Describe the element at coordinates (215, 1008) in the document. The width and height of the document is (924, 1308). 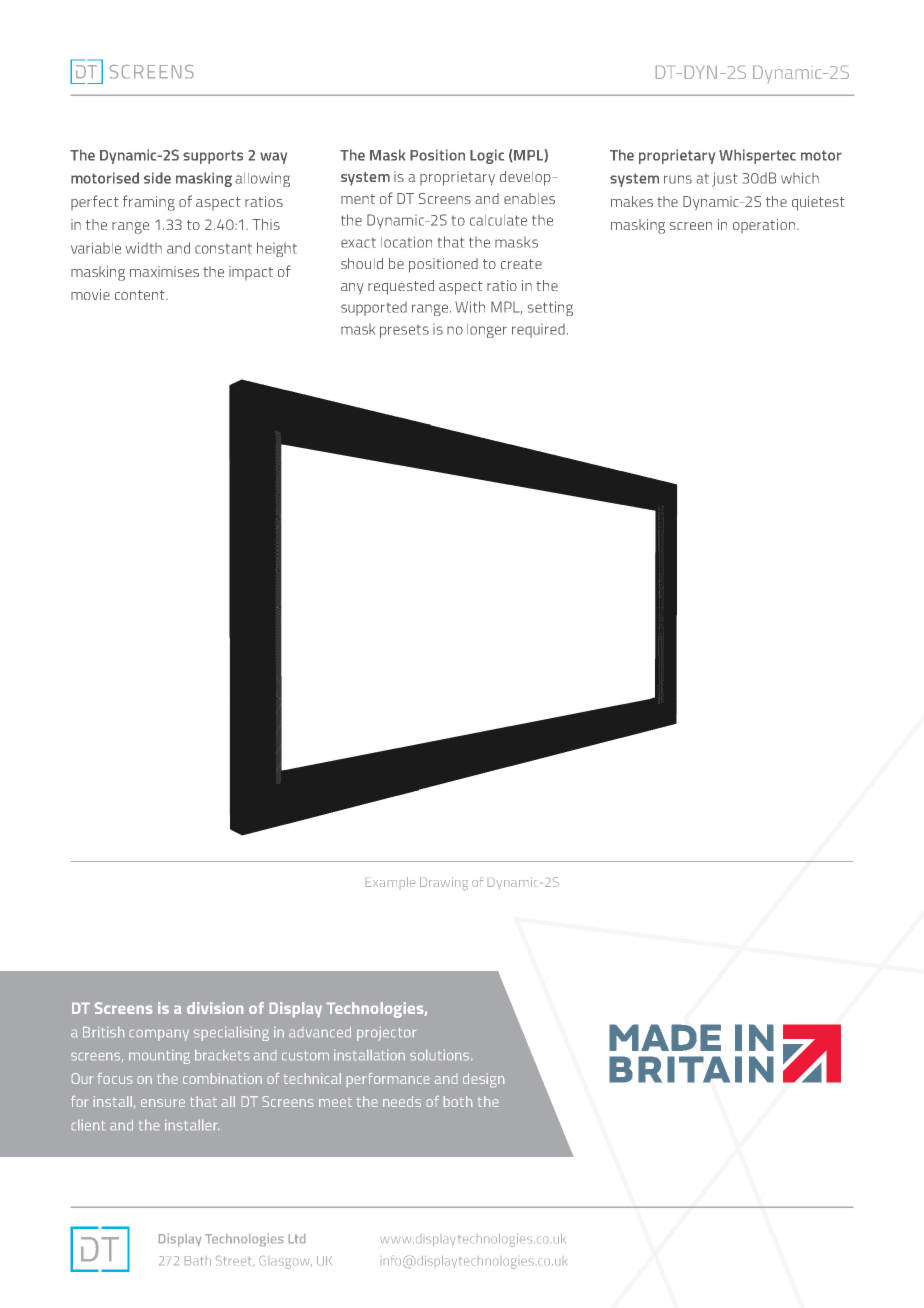
I see `division` at that location.
